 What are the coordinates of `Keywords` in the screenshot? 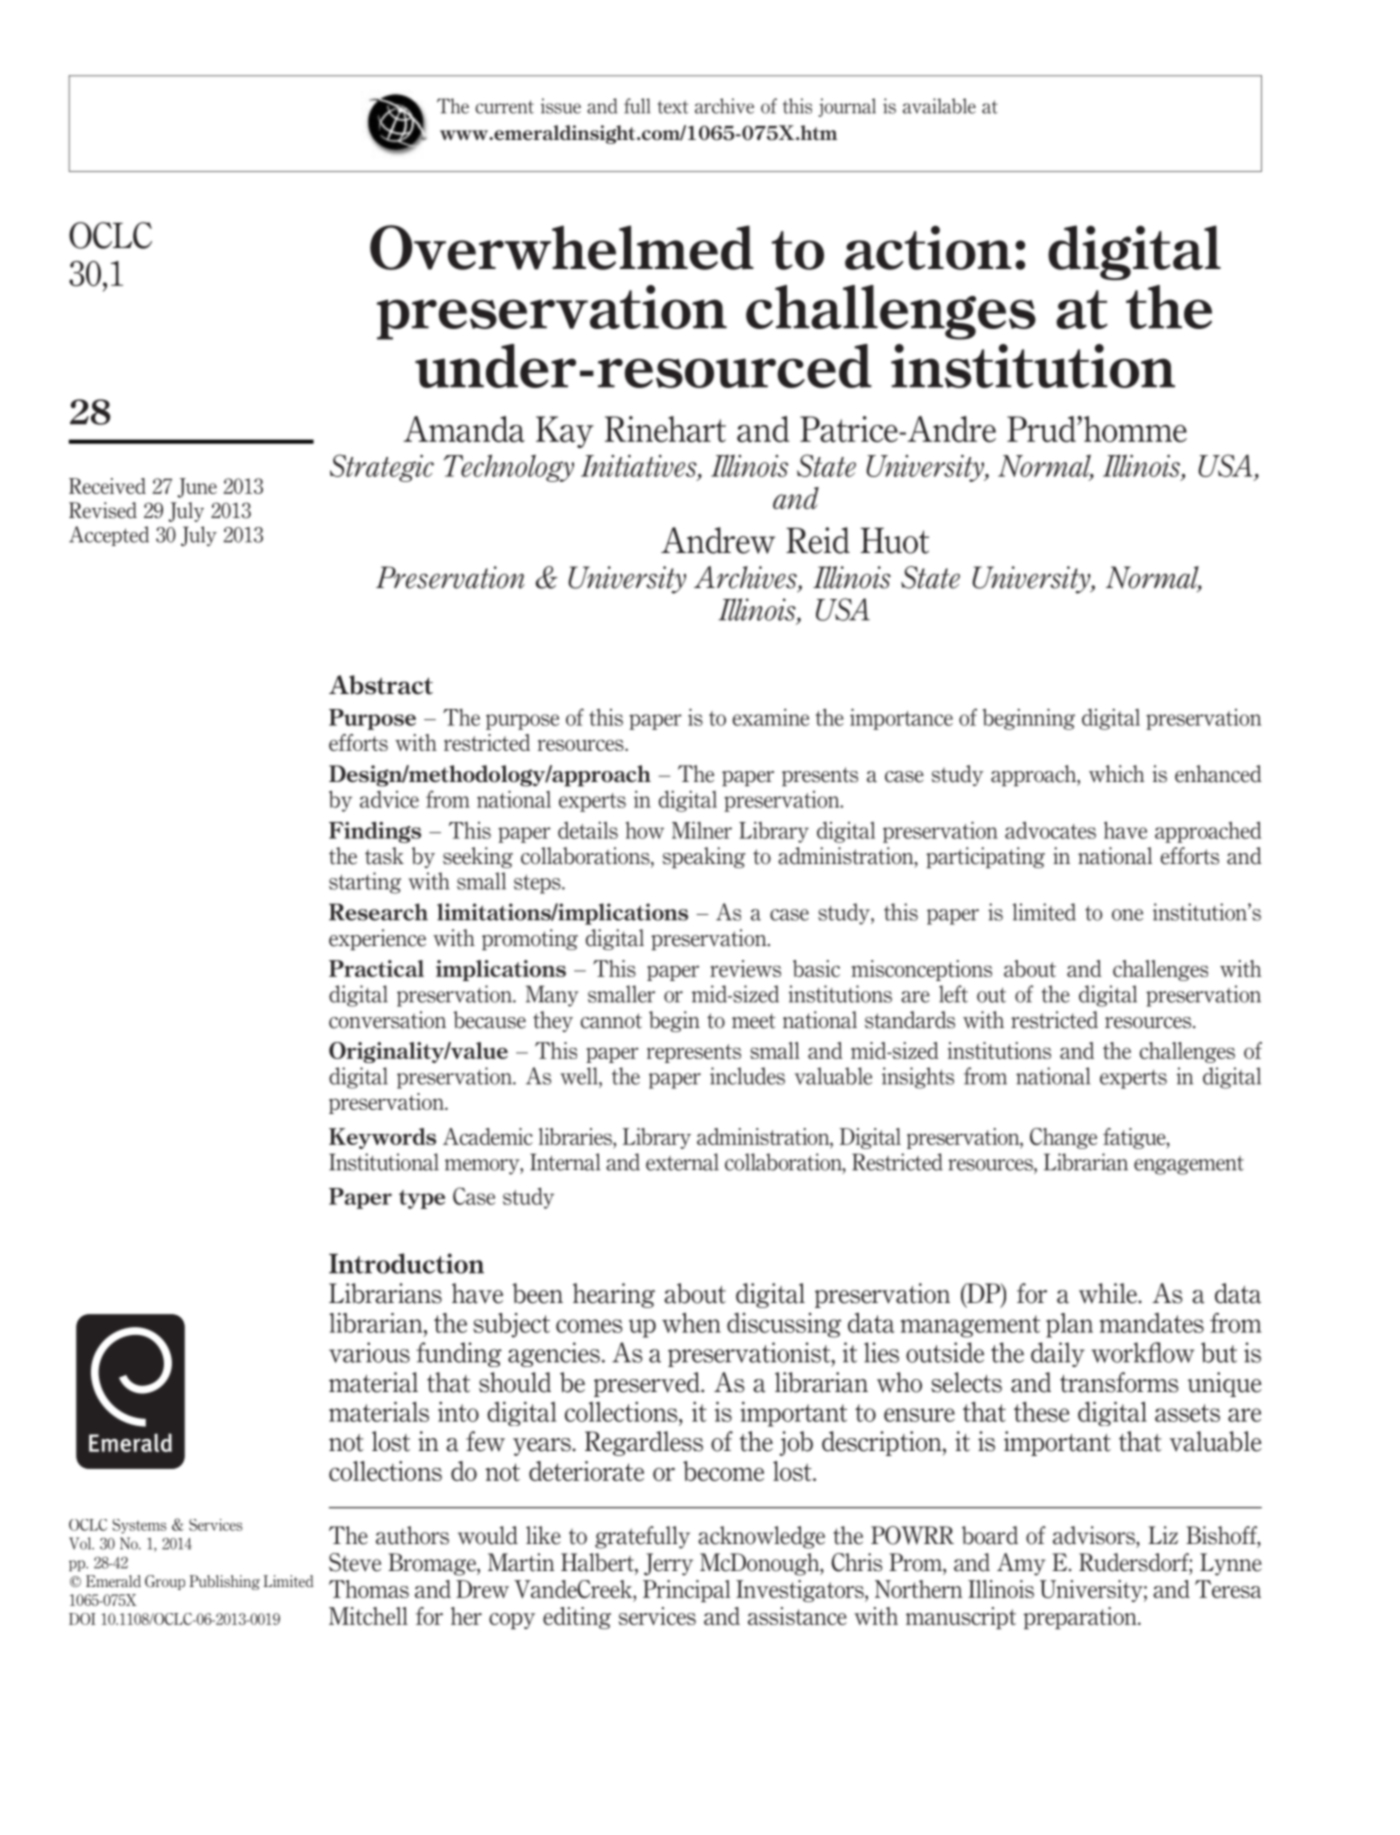 It's located at (382, 1138).
